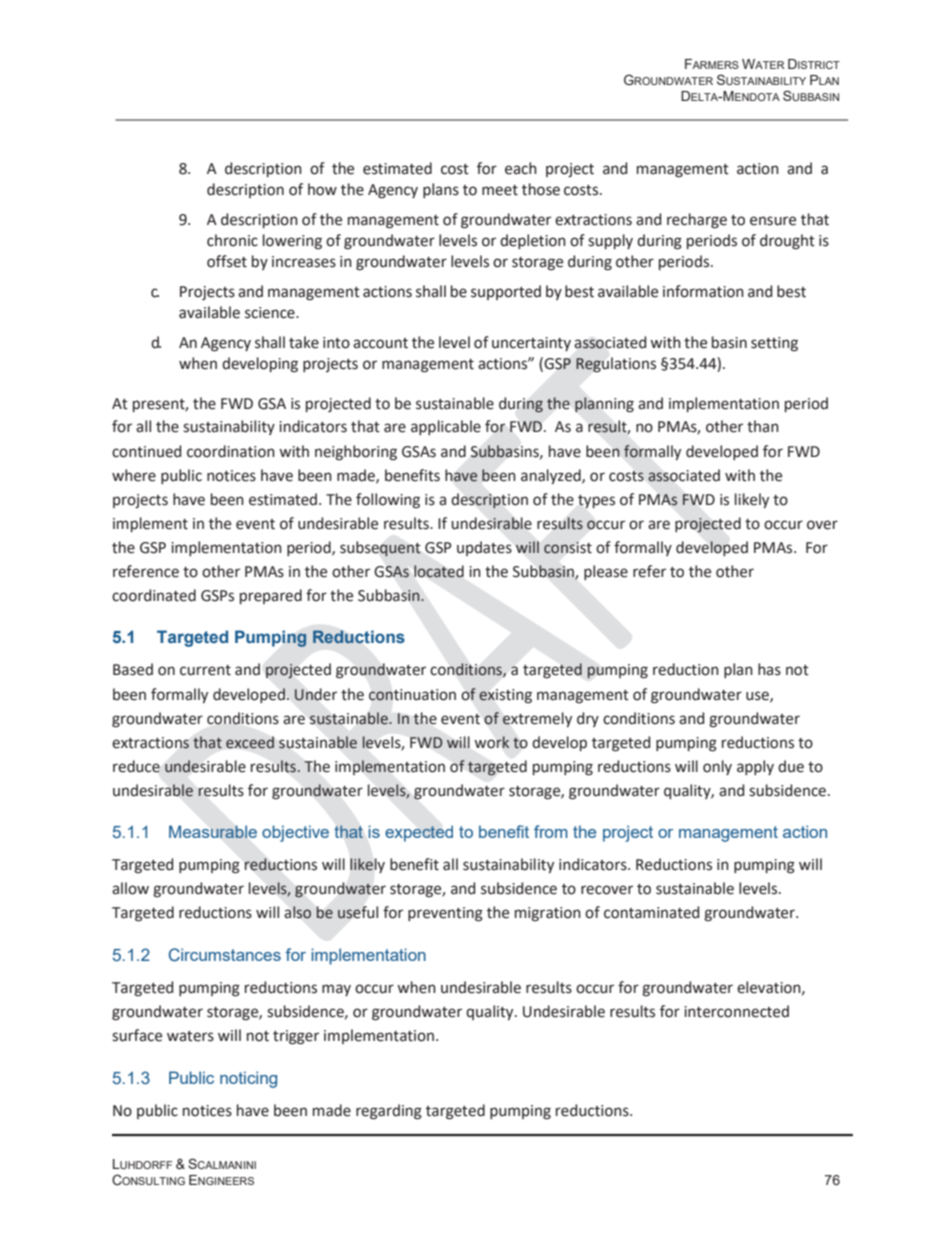 This document has height=1233, width=952. Describe the element at coordinates (774, 344) in the document. I see `setting` at that location.
